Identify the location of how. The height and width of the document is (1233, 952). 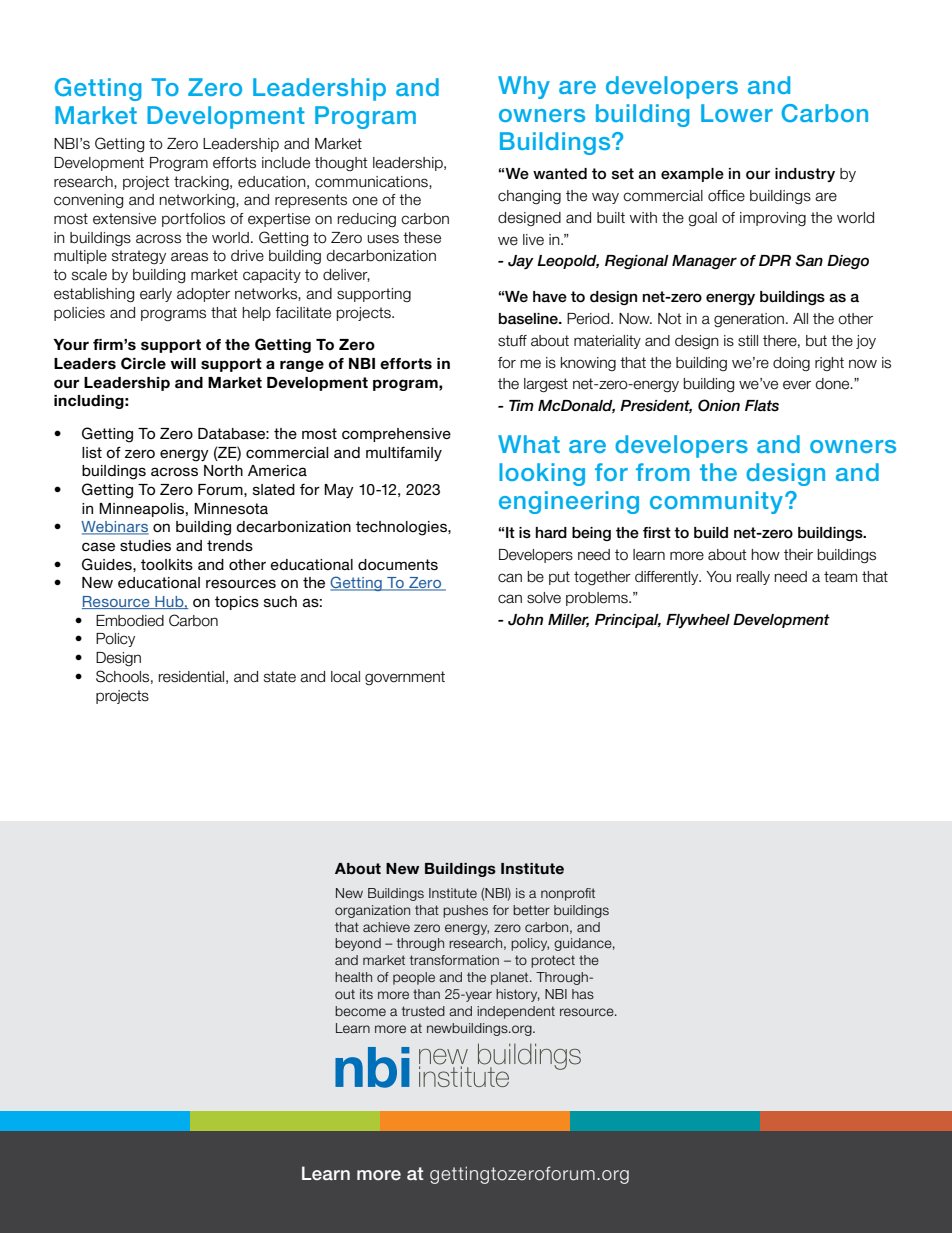
(765, 555).
